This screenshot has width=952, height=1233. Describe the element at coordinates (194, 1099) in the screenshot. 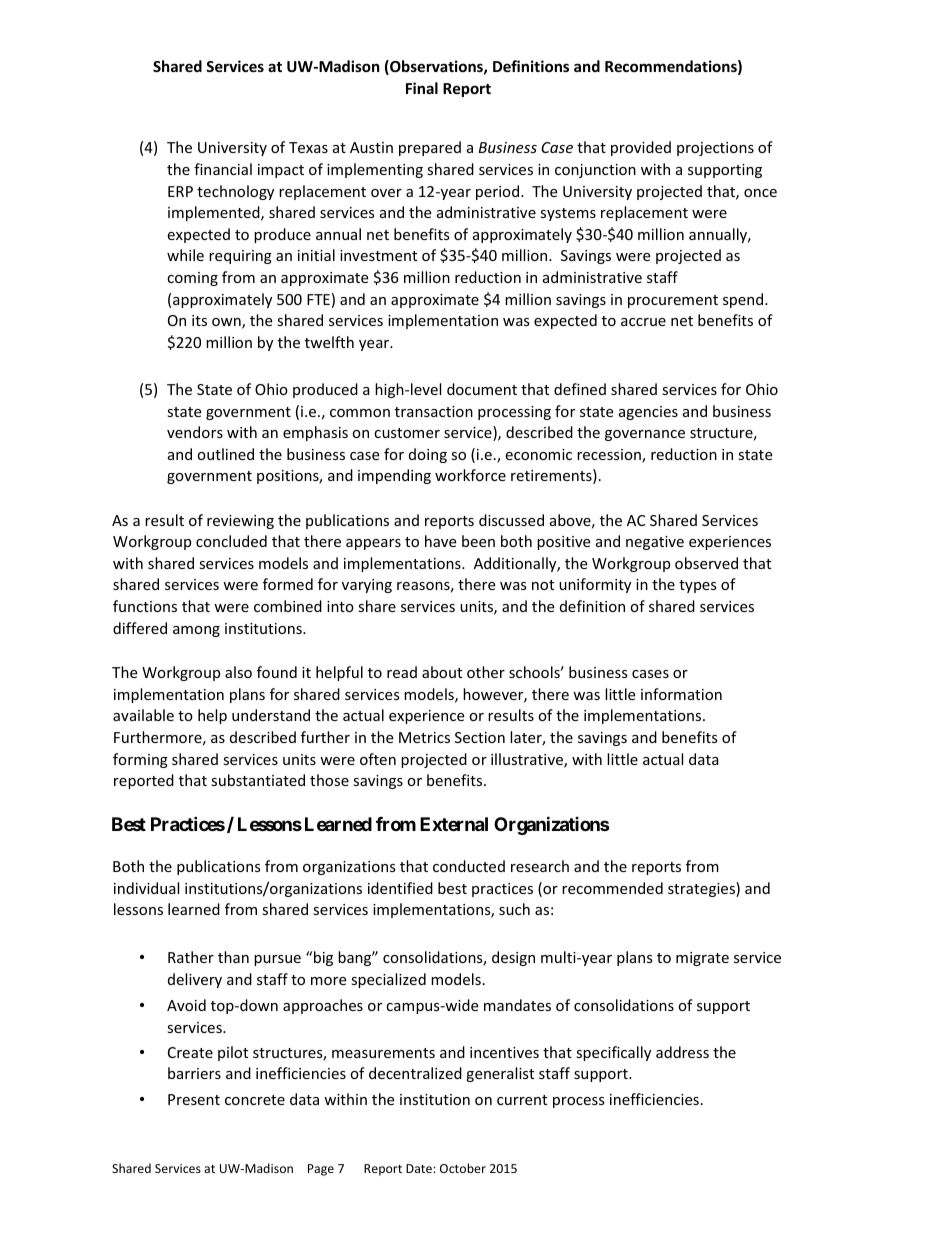

I see `Present` at that location.
